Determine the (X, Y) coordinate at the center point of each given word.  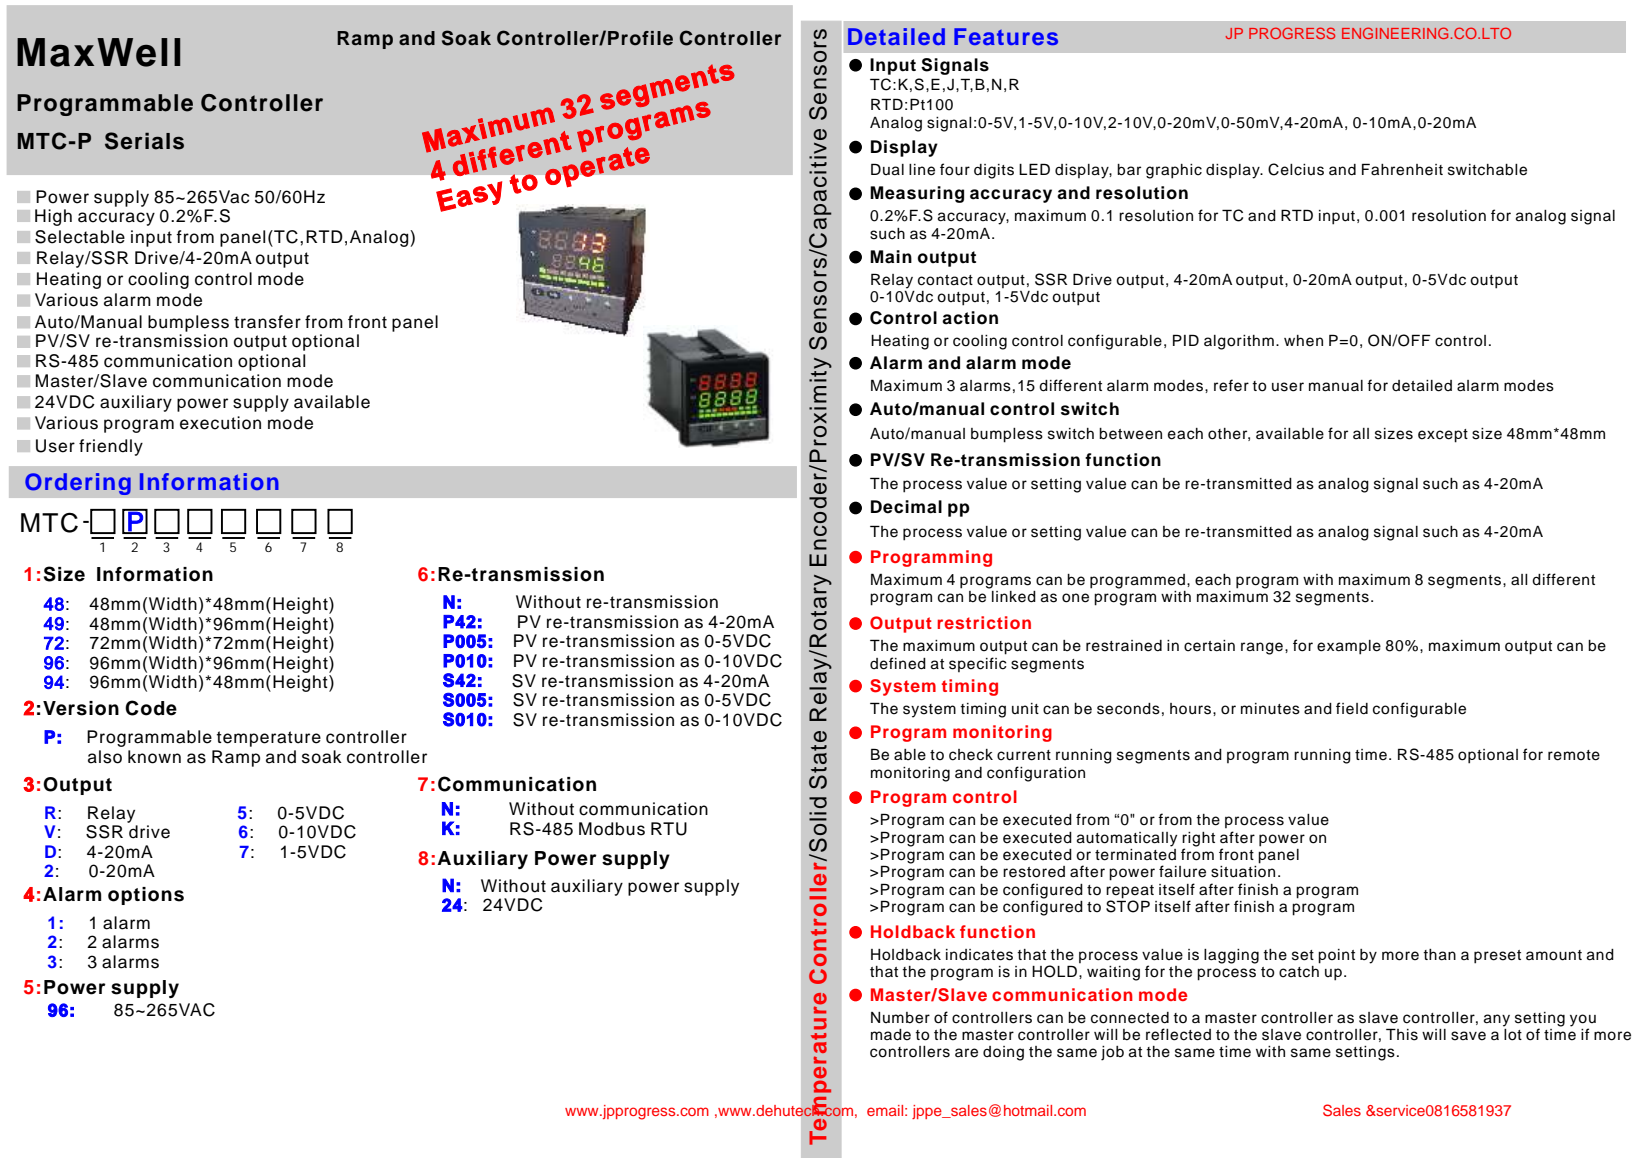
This (1402, 1034)
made (891, 1035)
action (970, 318)
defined (898, 663)
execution (220, 423)
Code (151, 708)
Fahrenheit (1402, 169)
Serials (144, 141)
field (1352, 708)
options (146, 896)
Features (1006, 36)
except (1443, 436)
